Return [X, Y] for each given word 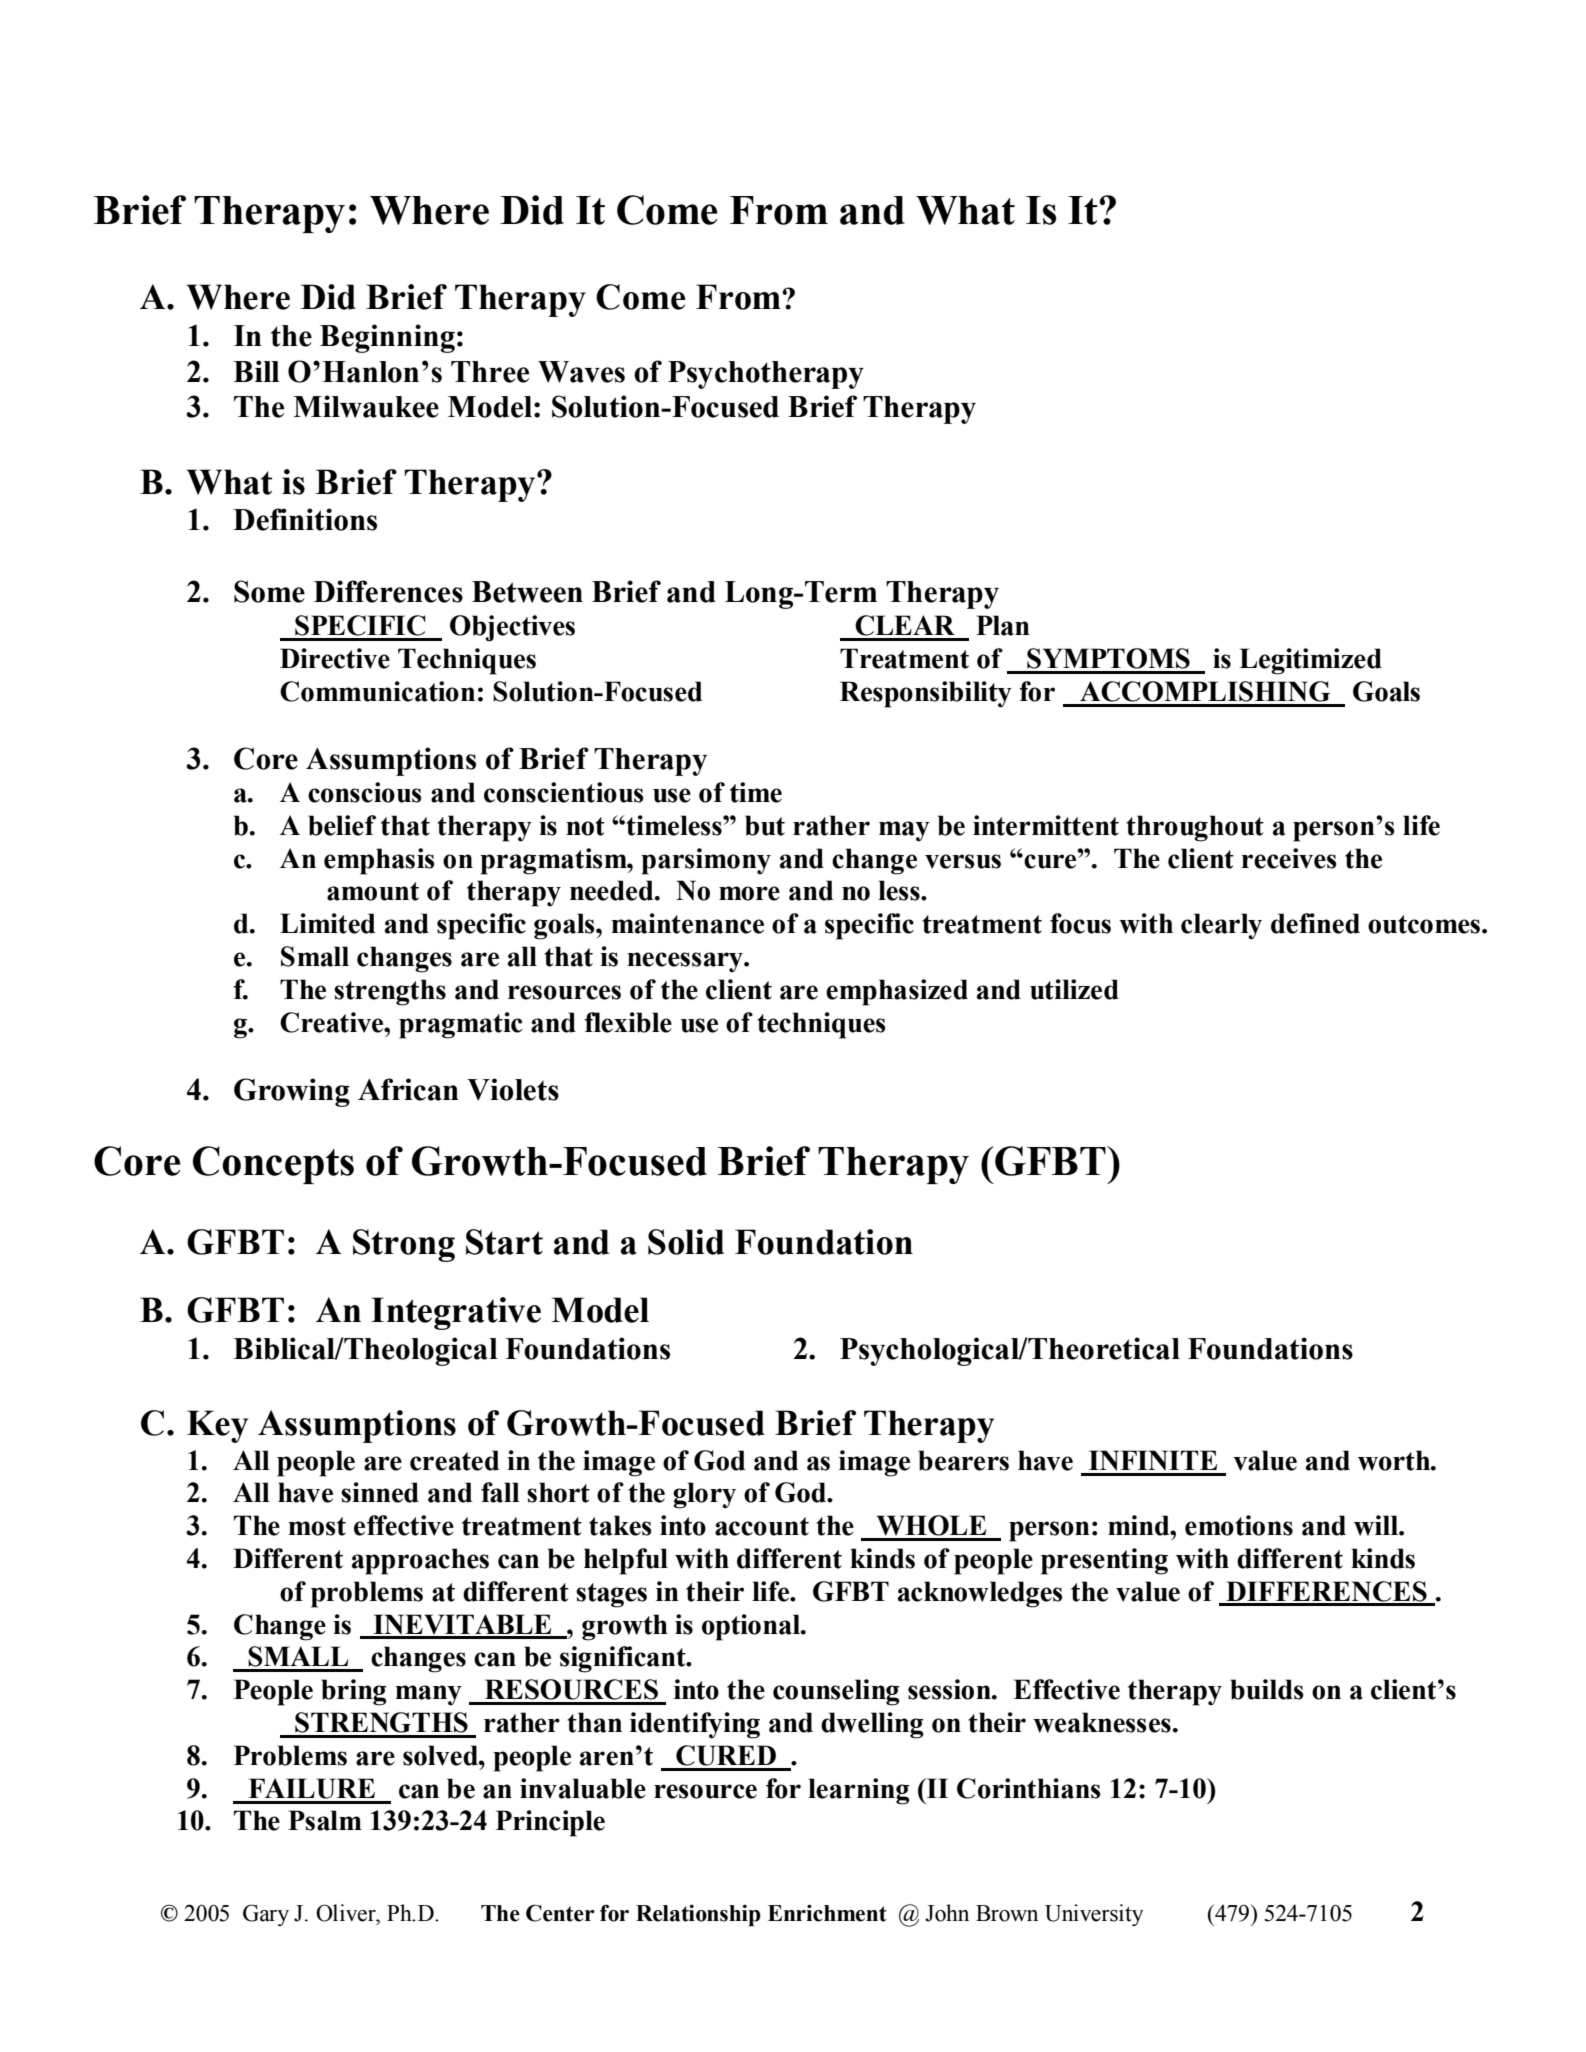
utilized [1074, 989]
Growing [292, 1092]
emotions [1239, 1525]
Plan [1003, 625]
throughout [1195, 828]
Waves [581, 372]
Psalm [325, 1820]
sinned [380, 1492]
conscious [365, 792]
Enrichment [827, 1913]
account [762, 1526]
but [765, 825]
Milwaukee [366, 406]
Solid [686, 1242]
